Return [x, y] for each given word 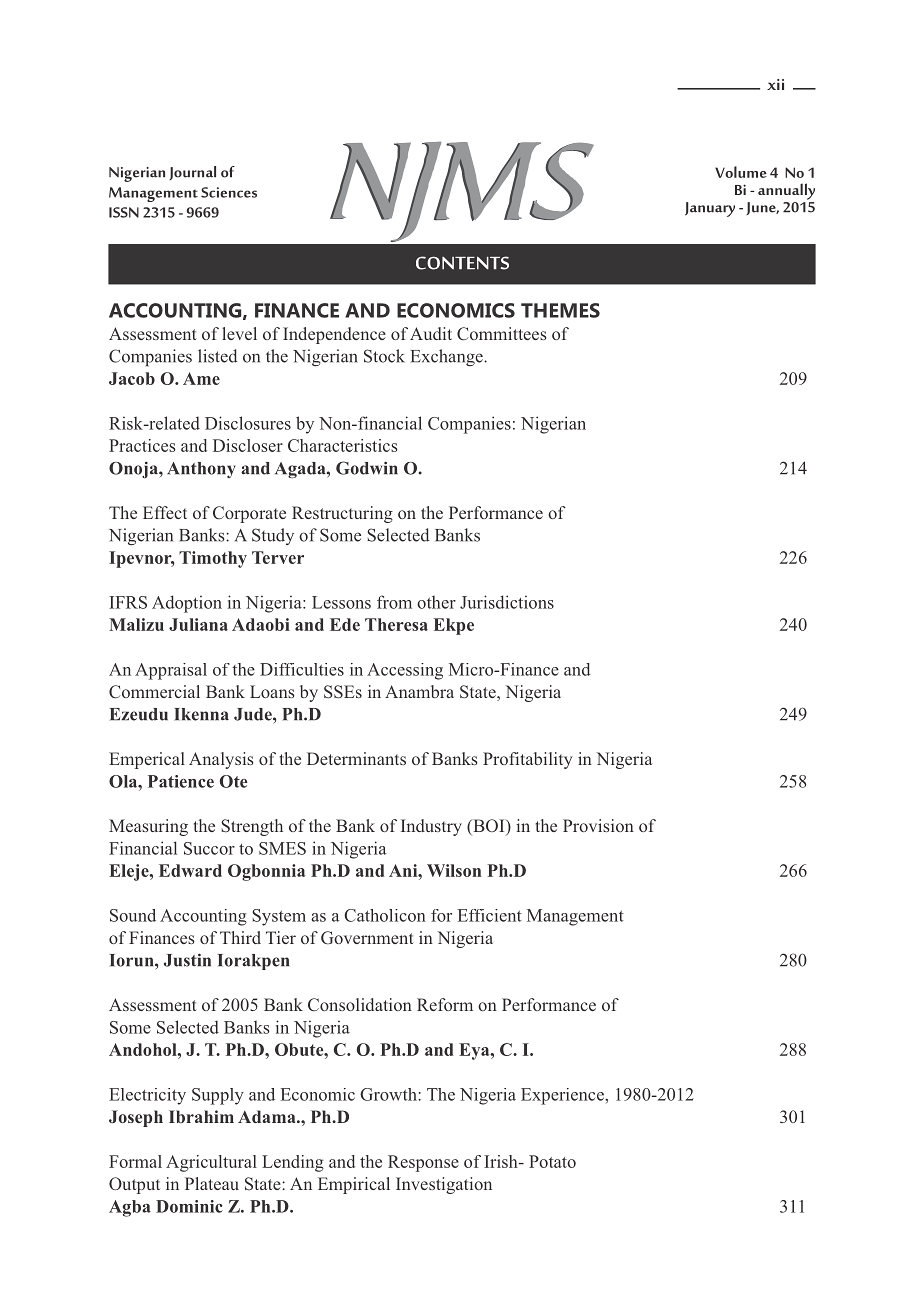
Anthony [201, 470]
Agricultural [211, 1163]
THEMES [560, 310]
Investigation [444, 1185]
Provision [598, 825]
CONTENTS [462, 263]
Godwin [367, 468]
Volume [741, 172]
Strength [252, 827]
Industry [431, 827]
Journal [192, 173]
